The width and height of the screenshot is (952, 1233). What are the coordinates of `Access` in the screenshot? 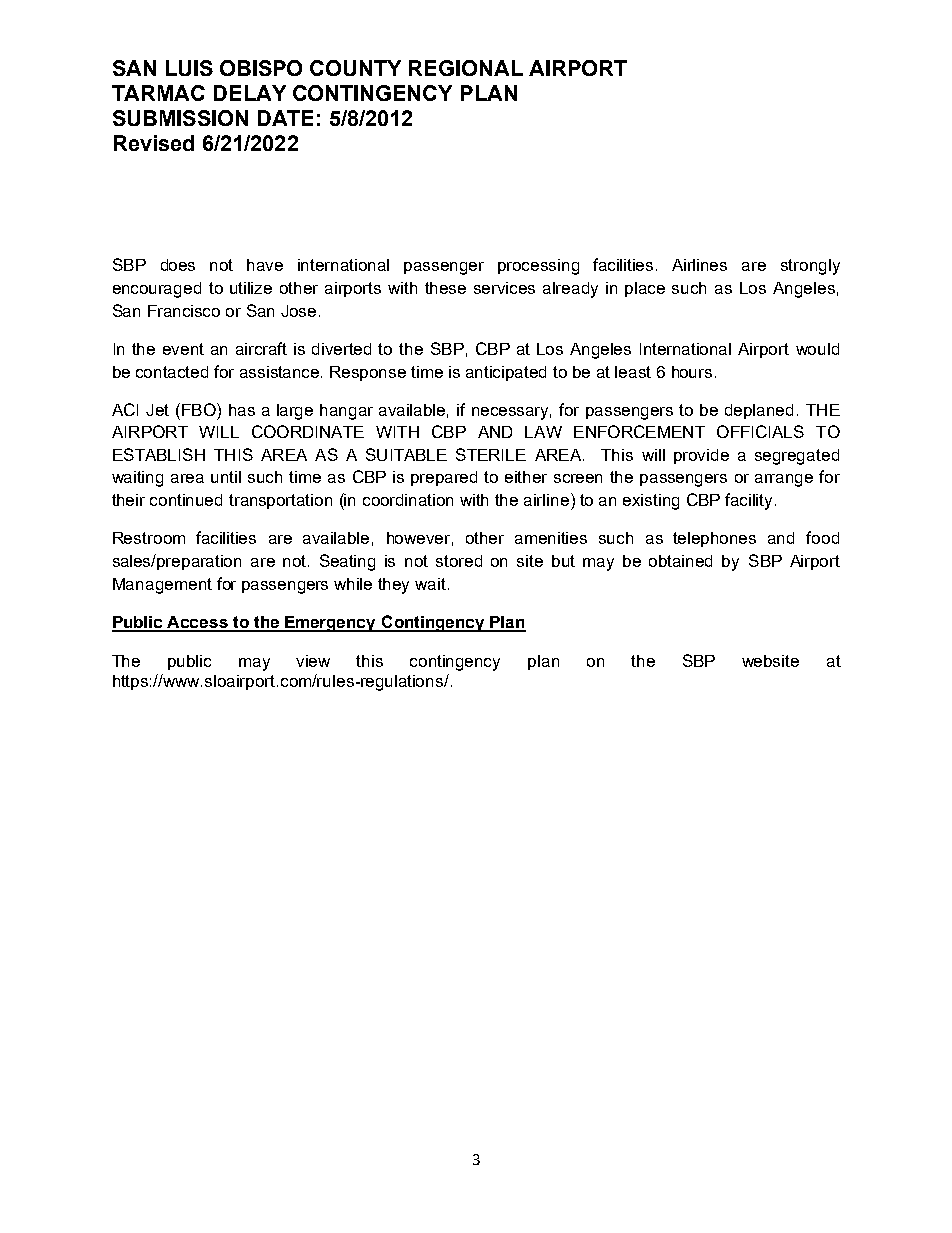 It's located at (198, 623).
